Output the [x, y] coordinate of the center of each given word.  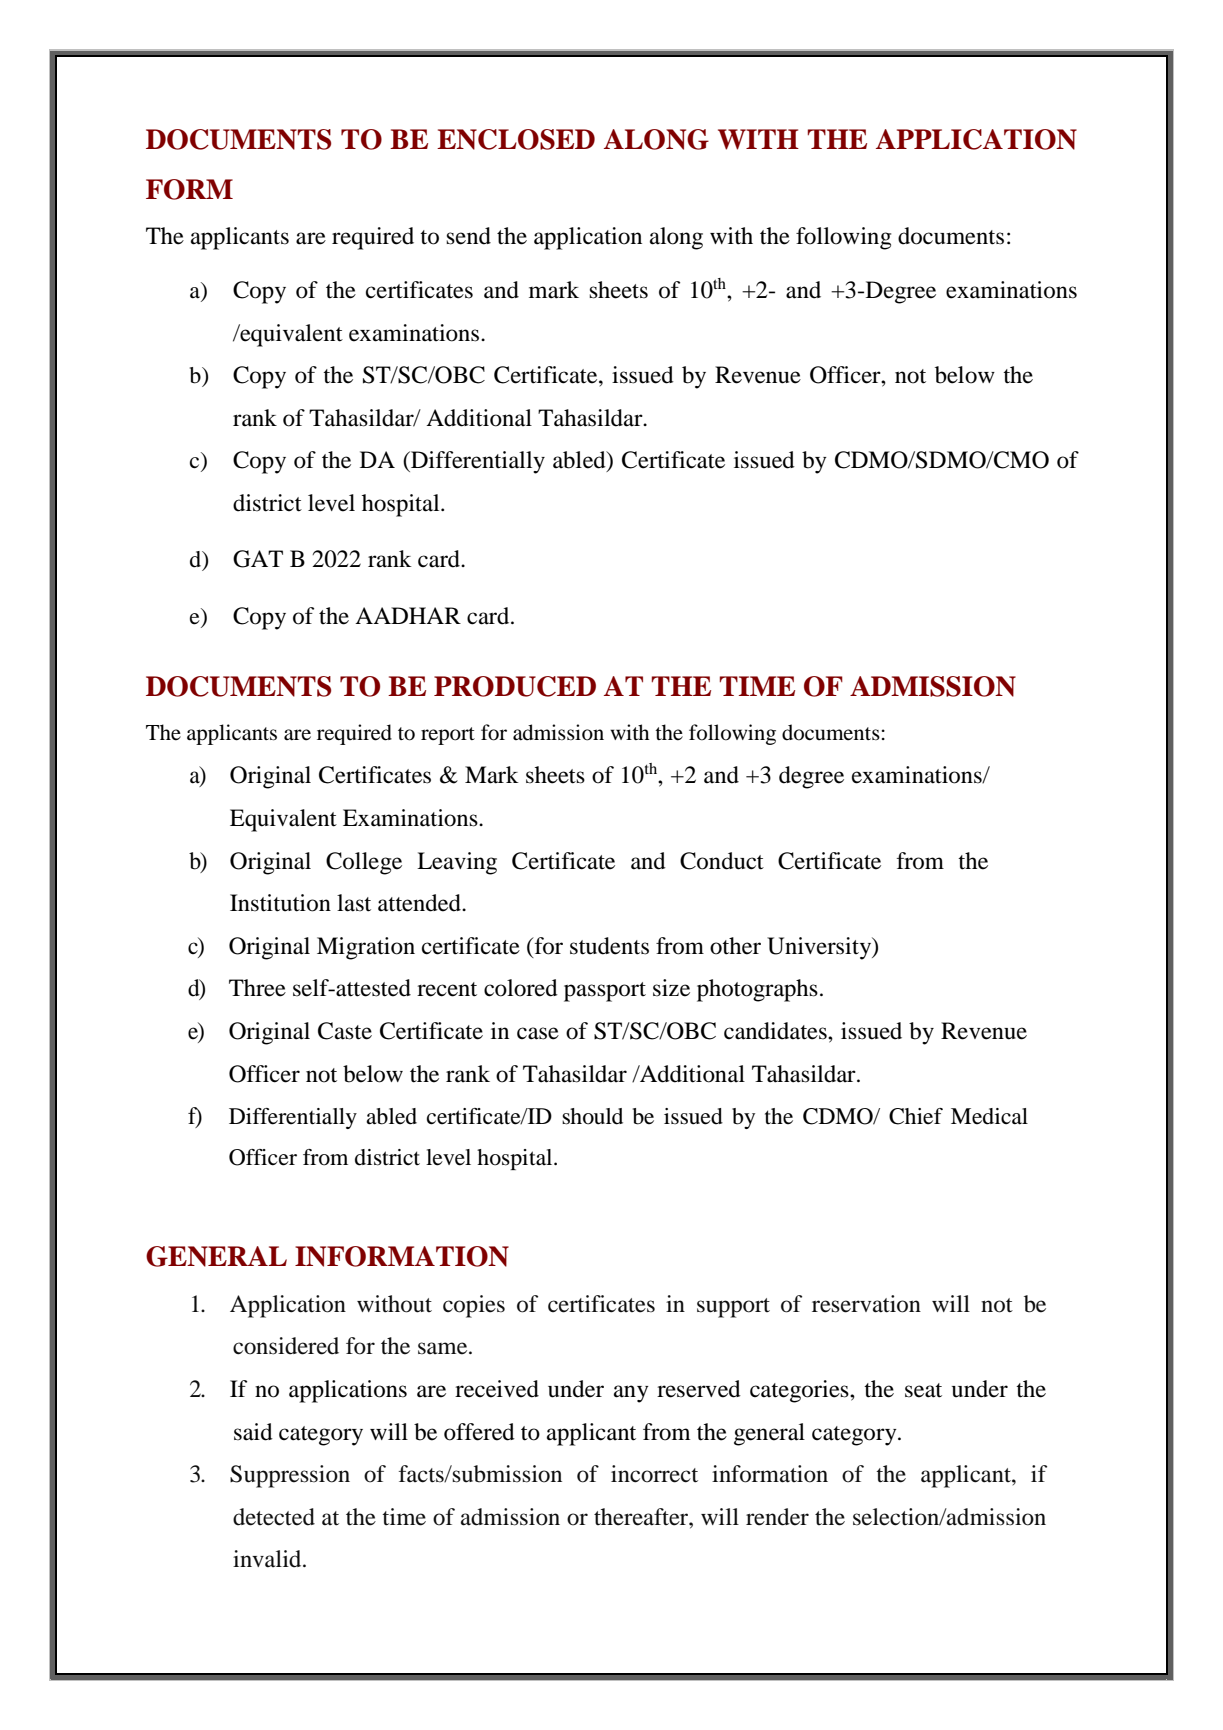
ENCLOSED [516, 139]
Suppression [290, 1476]
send [468, 236]
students [609, 946]
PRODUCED [515, 686]
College [364, 863]
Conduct [722, 861]
